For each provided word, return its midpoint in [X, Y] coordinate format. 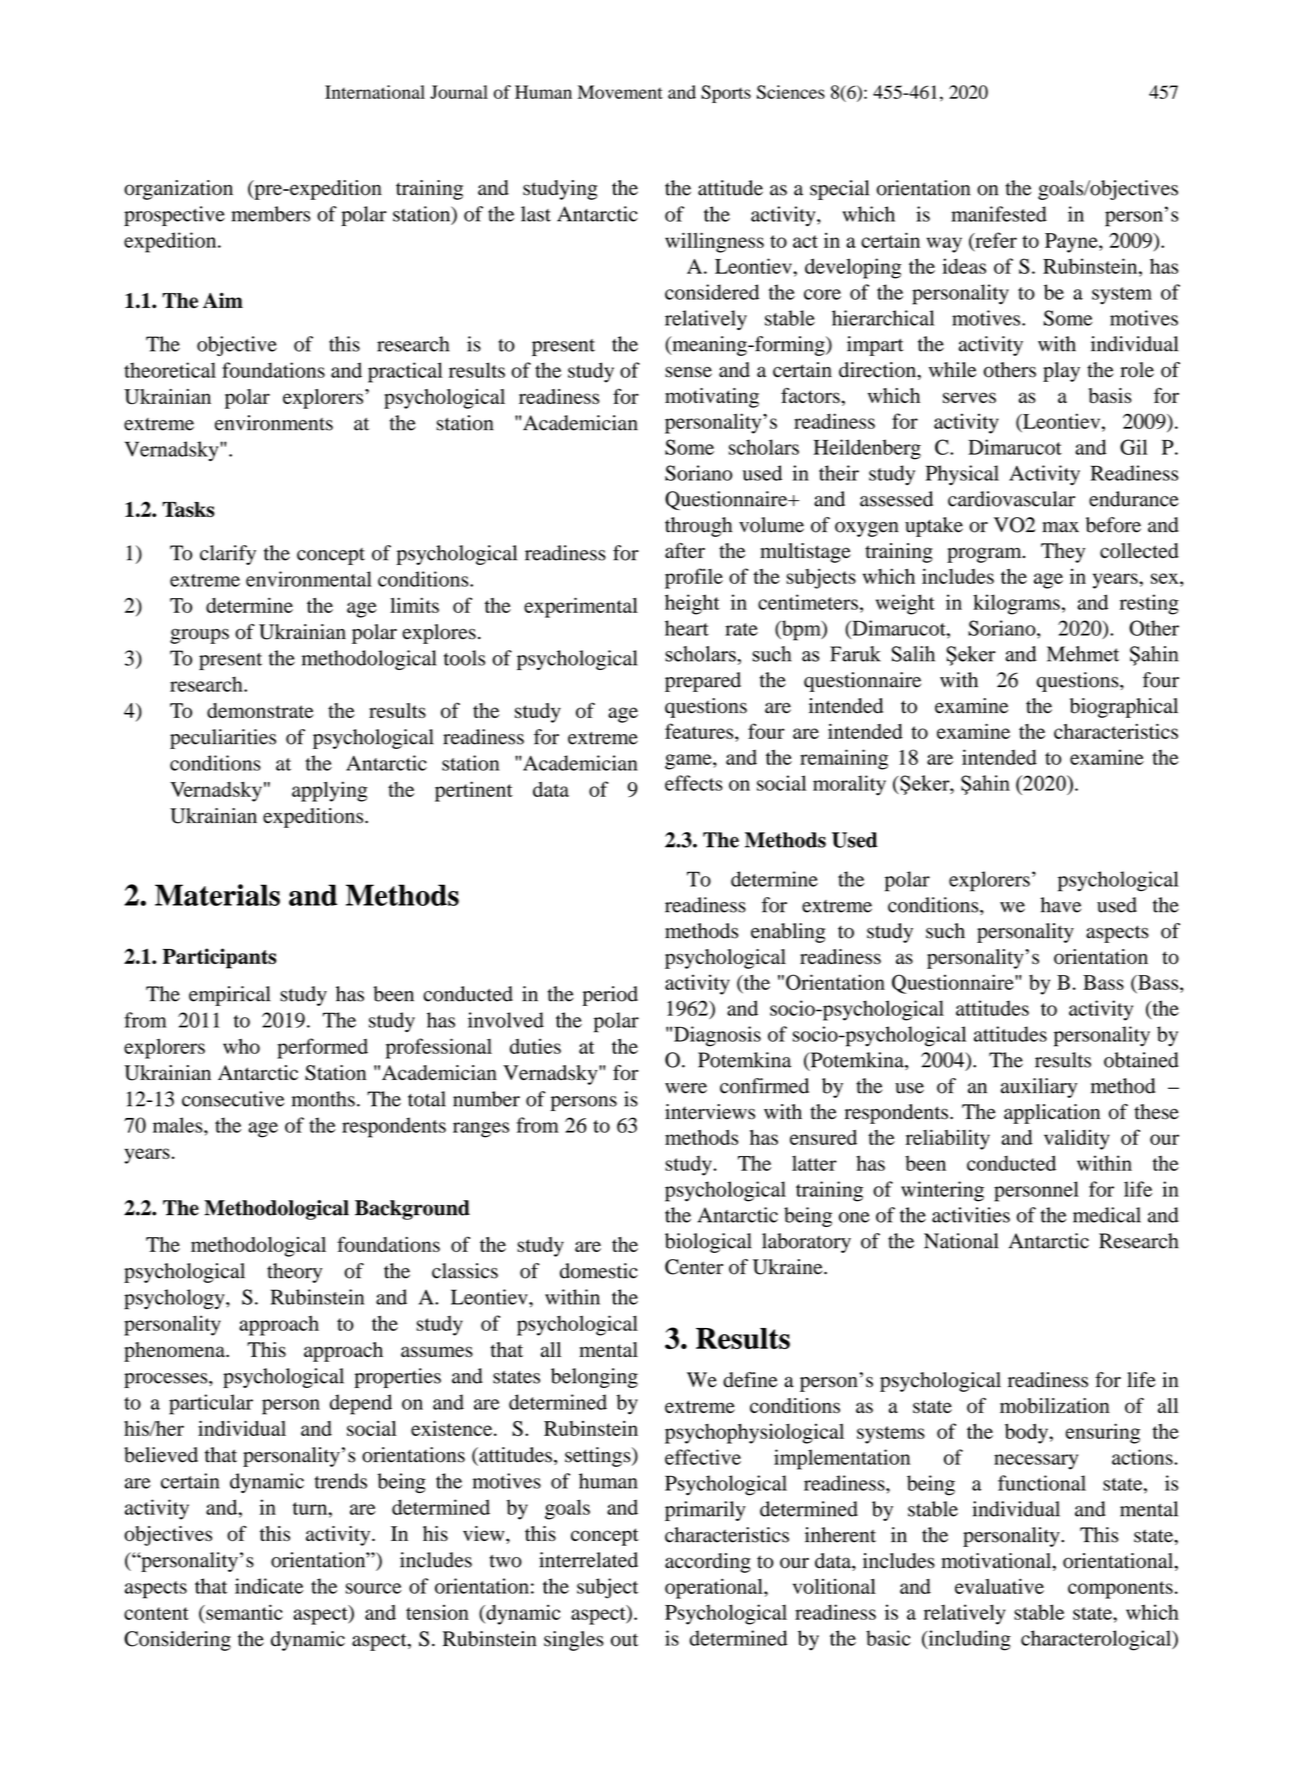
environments [274, 423]
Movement [620, 92]
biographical [1124, 708]
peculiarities [223, 739]
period [610, 996]
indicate [269, 1586]
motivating [712, 398]
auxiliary [1039, 1088]
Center [694, 1267]
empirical [230, 996]
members [270, 214]
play [1061, 372]
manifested [999, 214]
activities [971, 1215]
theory [294, 1273]
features [700, 731]
